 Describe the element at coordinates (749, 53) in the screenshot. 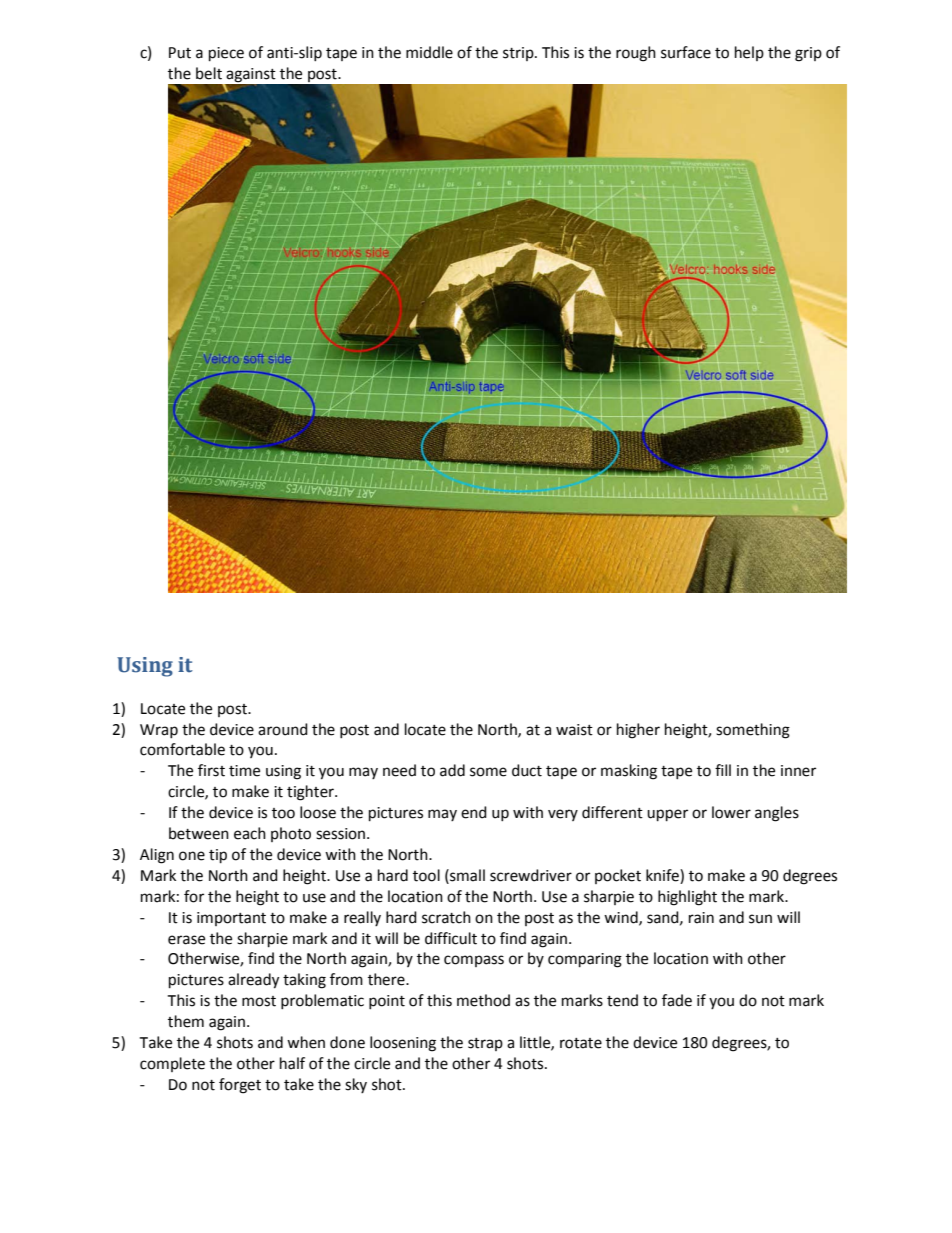

I see `help` at that location.
